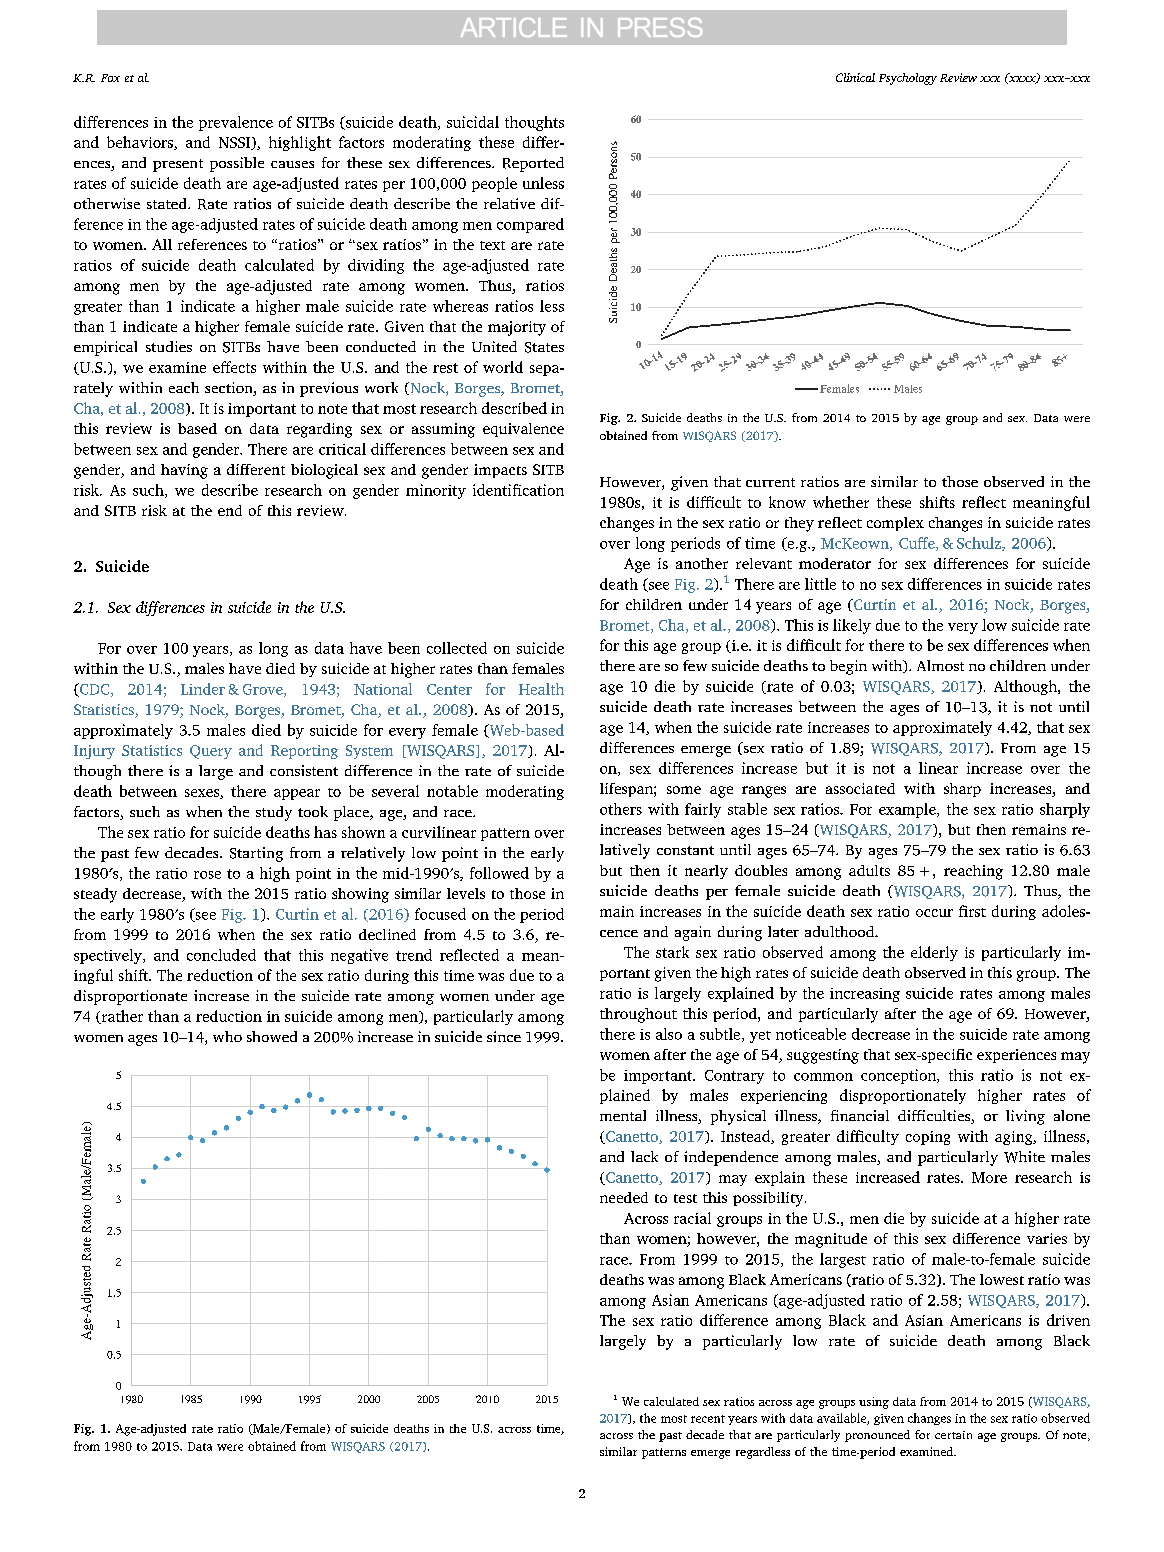 The width and height of the screenshot is (1164, 1552). I want to click on example, so click(908, 810).
